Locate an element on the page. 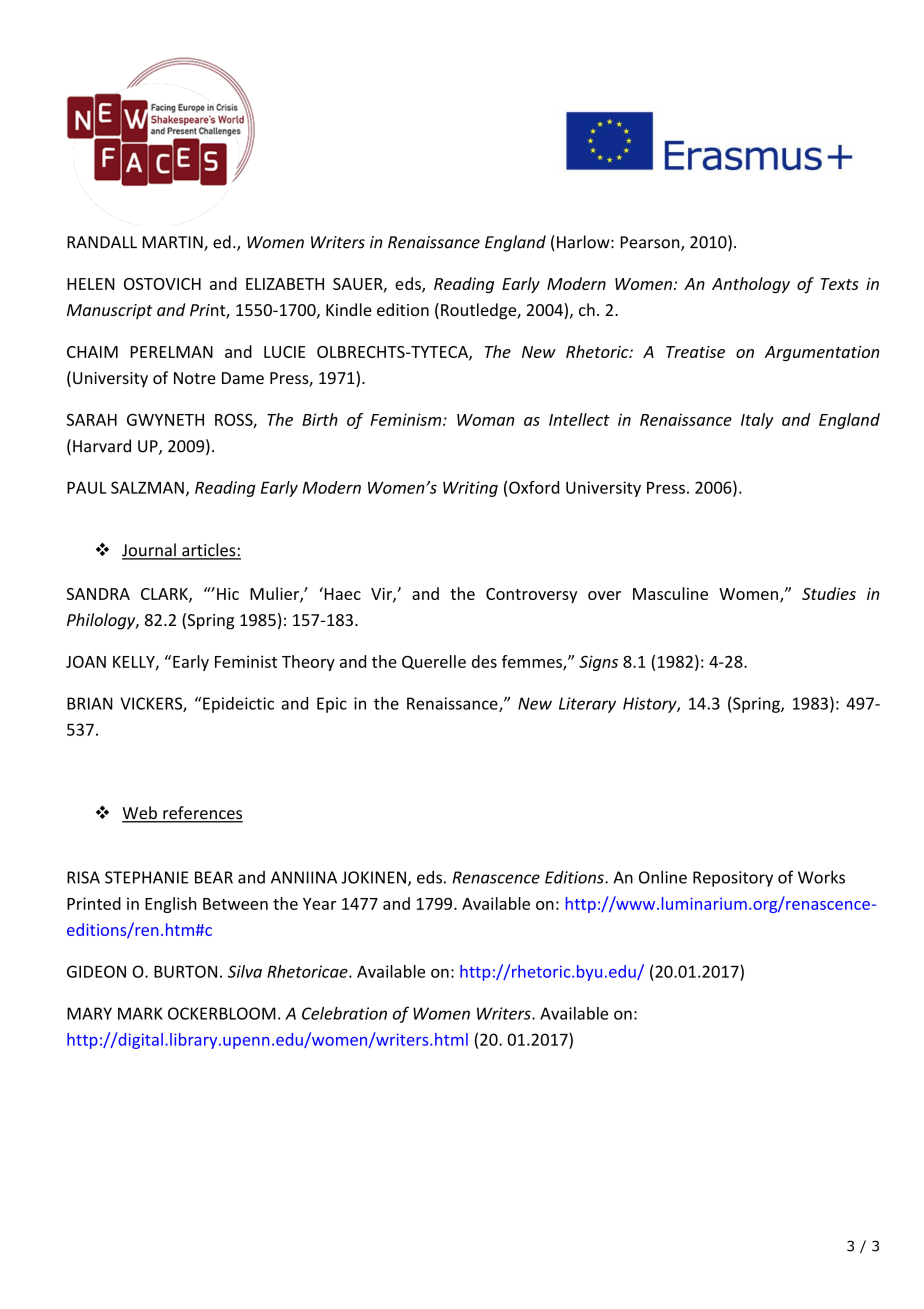 The width and height of the document is (924, 1309). BURTON is located at coordinates (185, 971).
